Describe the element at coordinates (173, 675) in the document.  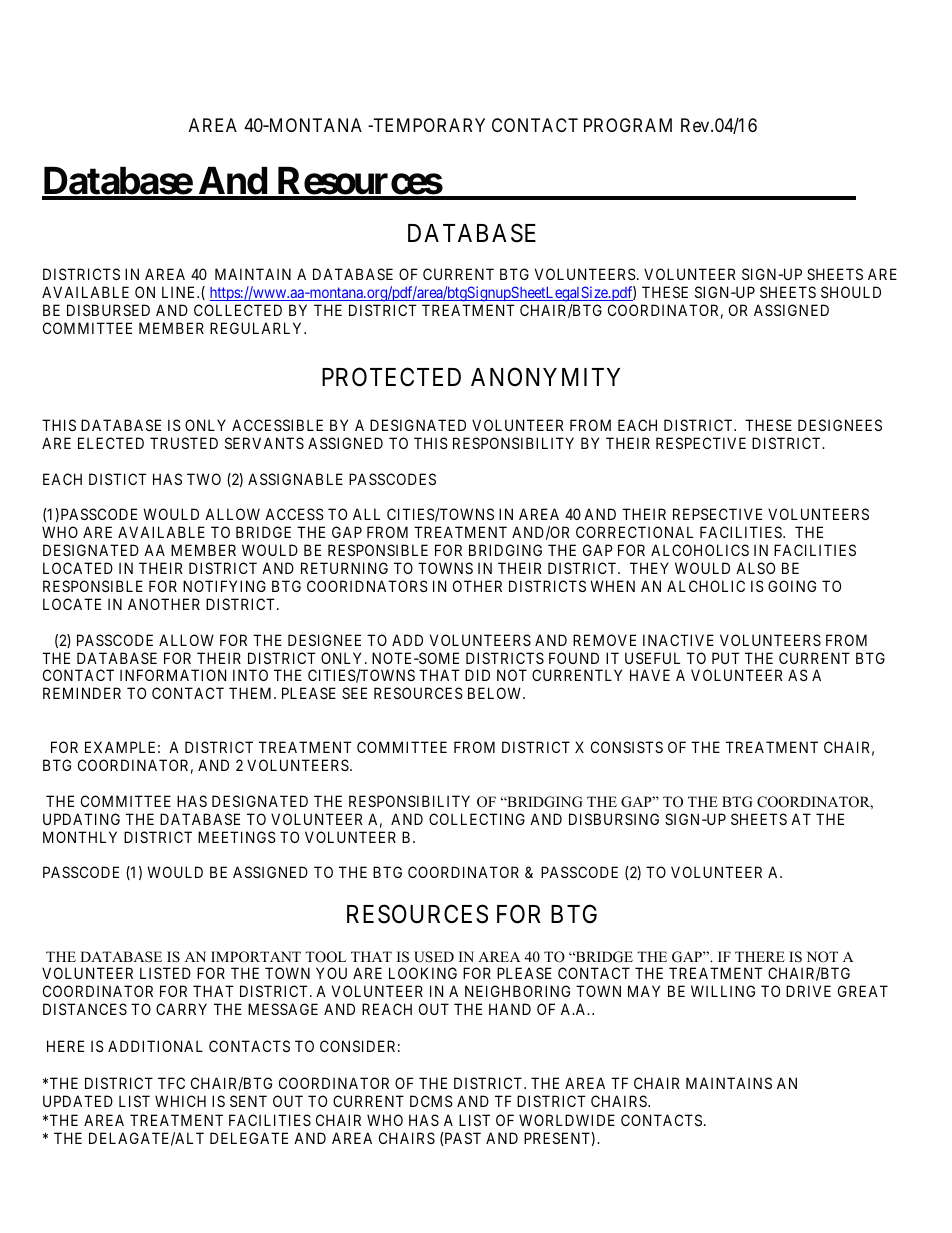
I see `INFORMATION` at that location.
